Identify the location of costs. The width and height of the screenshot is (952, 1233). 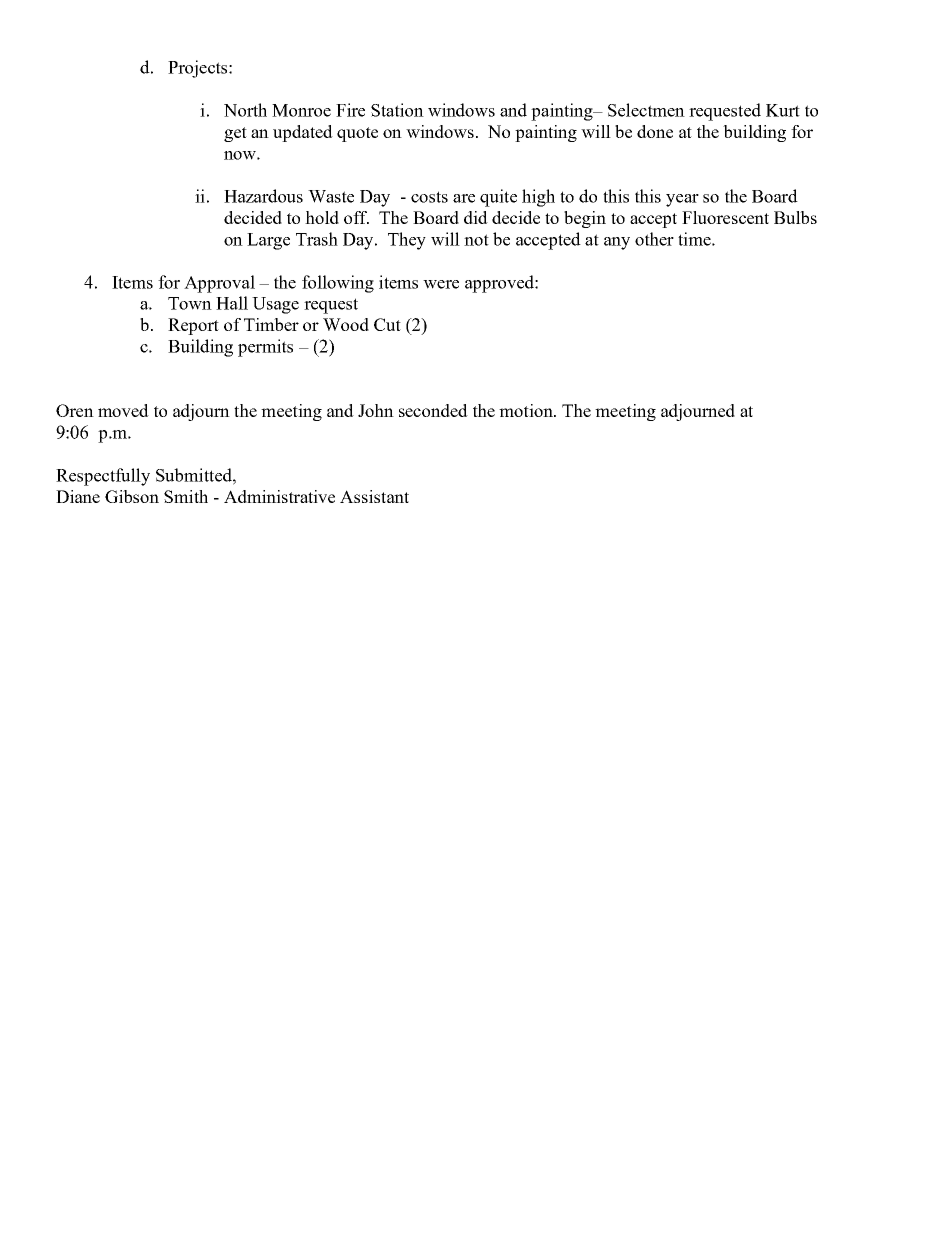
(429, 197).
